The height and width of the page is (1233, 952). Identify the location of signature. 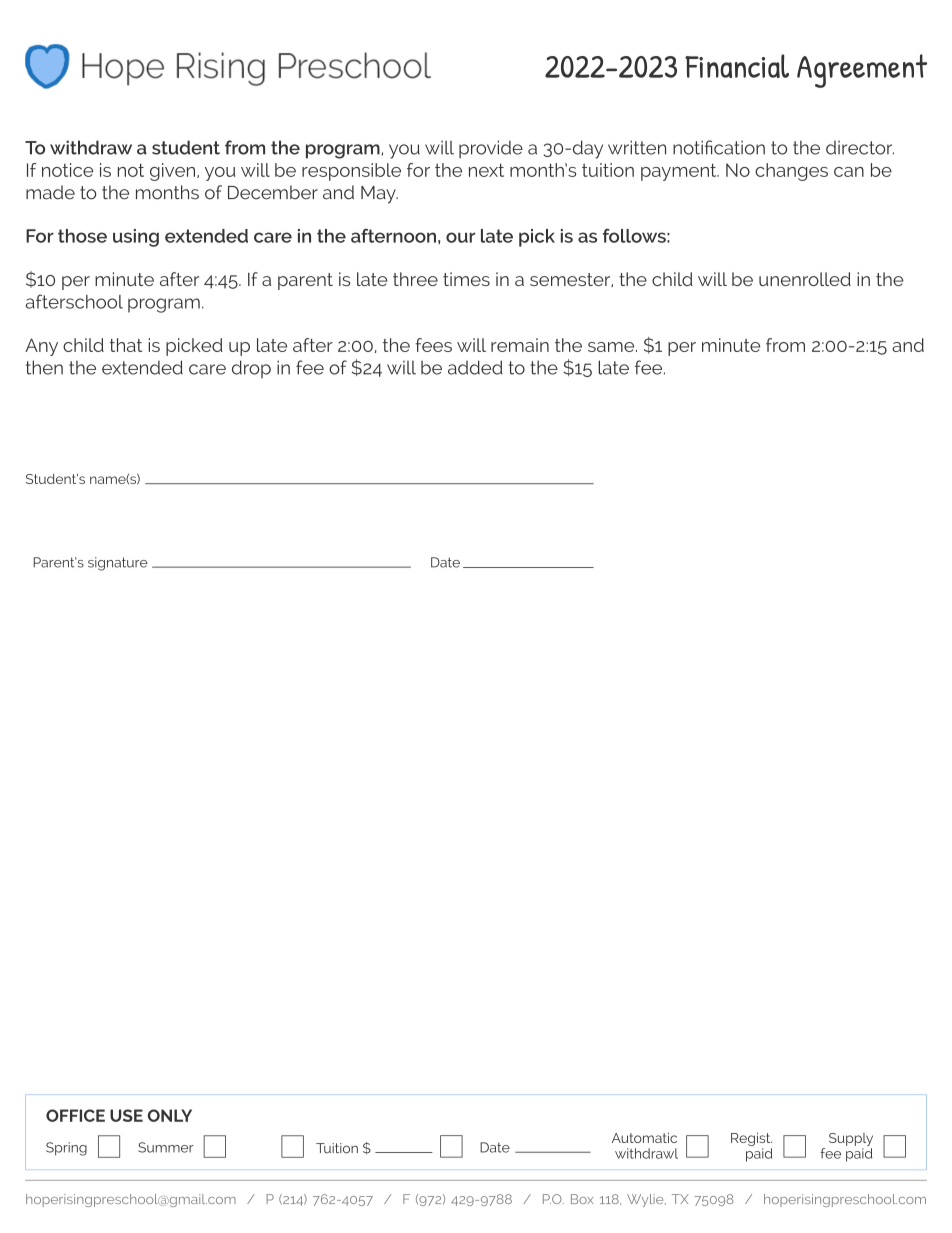
(118, 564).
